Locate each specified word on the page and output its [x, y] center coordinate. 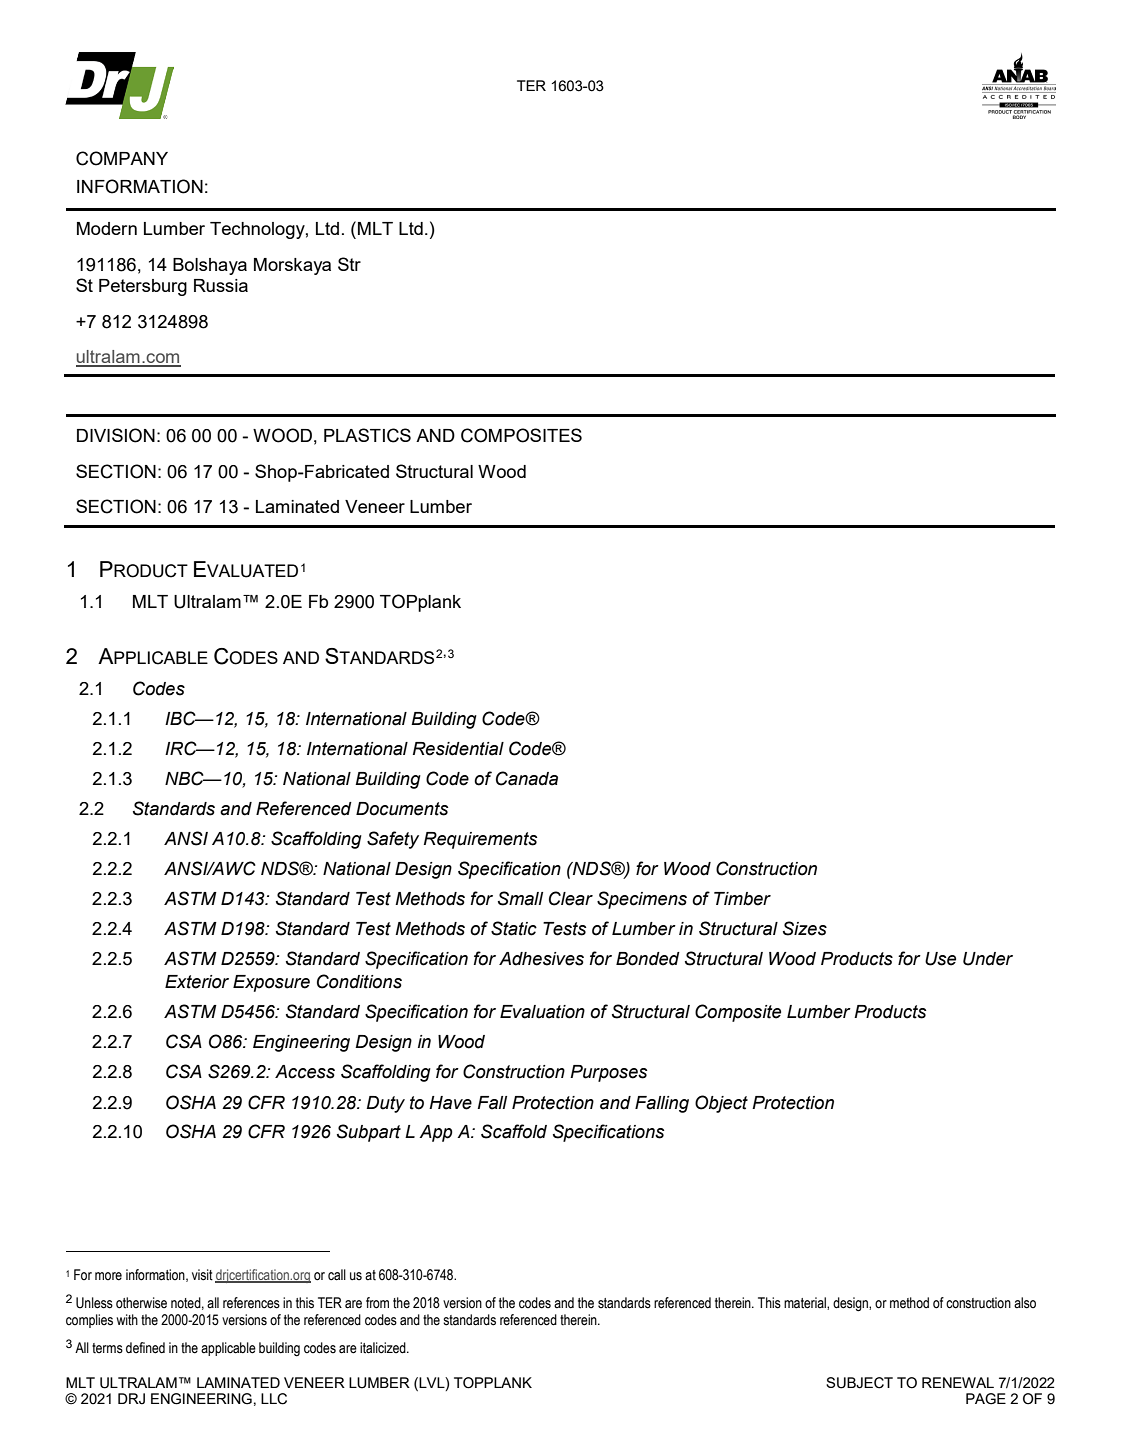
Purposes [608, 1073]
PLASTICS [367, 435]
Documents [402, 809]
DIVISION [116, 435]
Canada [527, 778]
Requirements [480, 840]
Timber [742, 899]
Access [305, 1072]
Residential [458, 749]
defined [145, 1348]
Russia [221, 285]
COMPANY [122, 158]
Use [940, 959]
